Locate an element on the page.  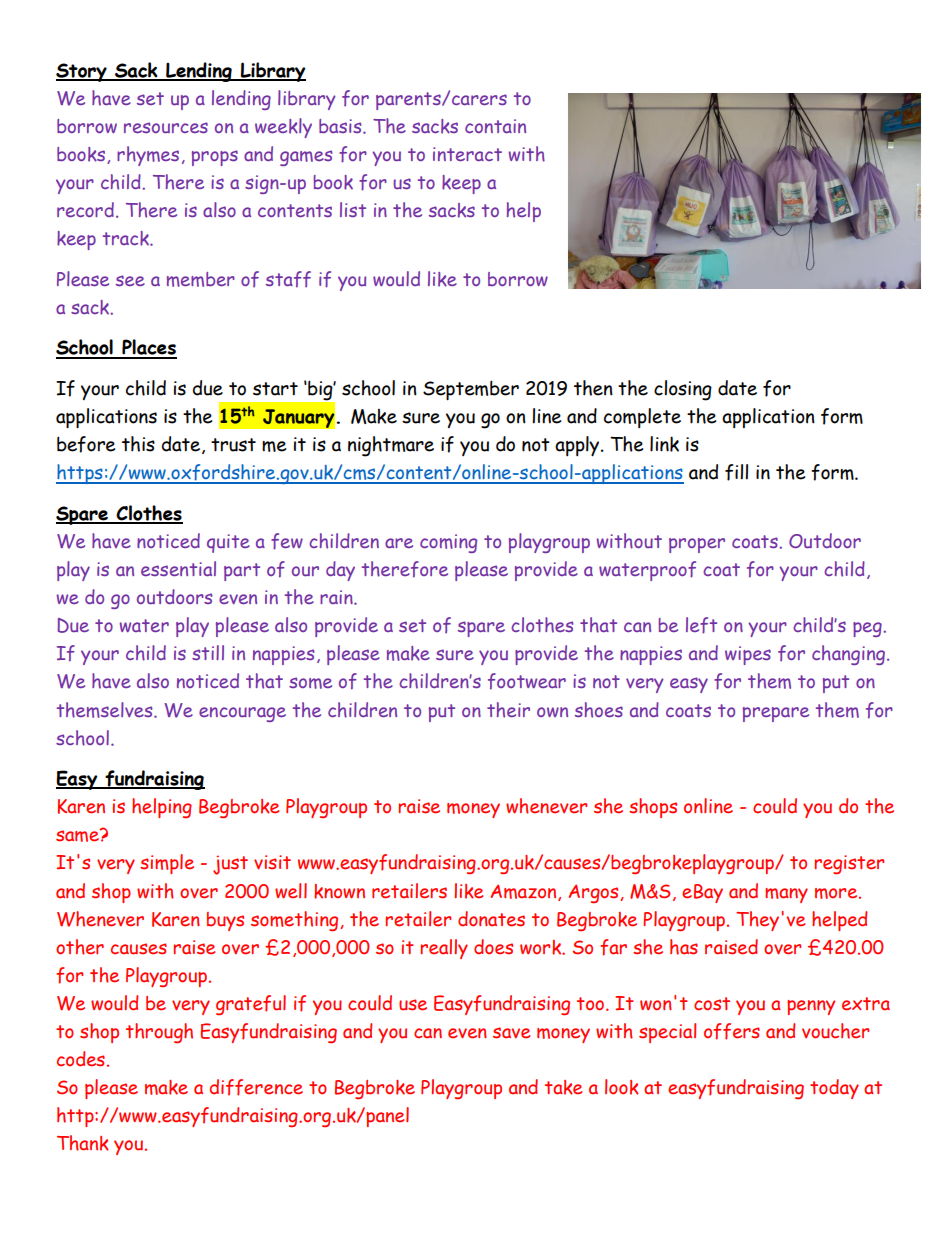
wipes is located at coordinates (748, 655).
